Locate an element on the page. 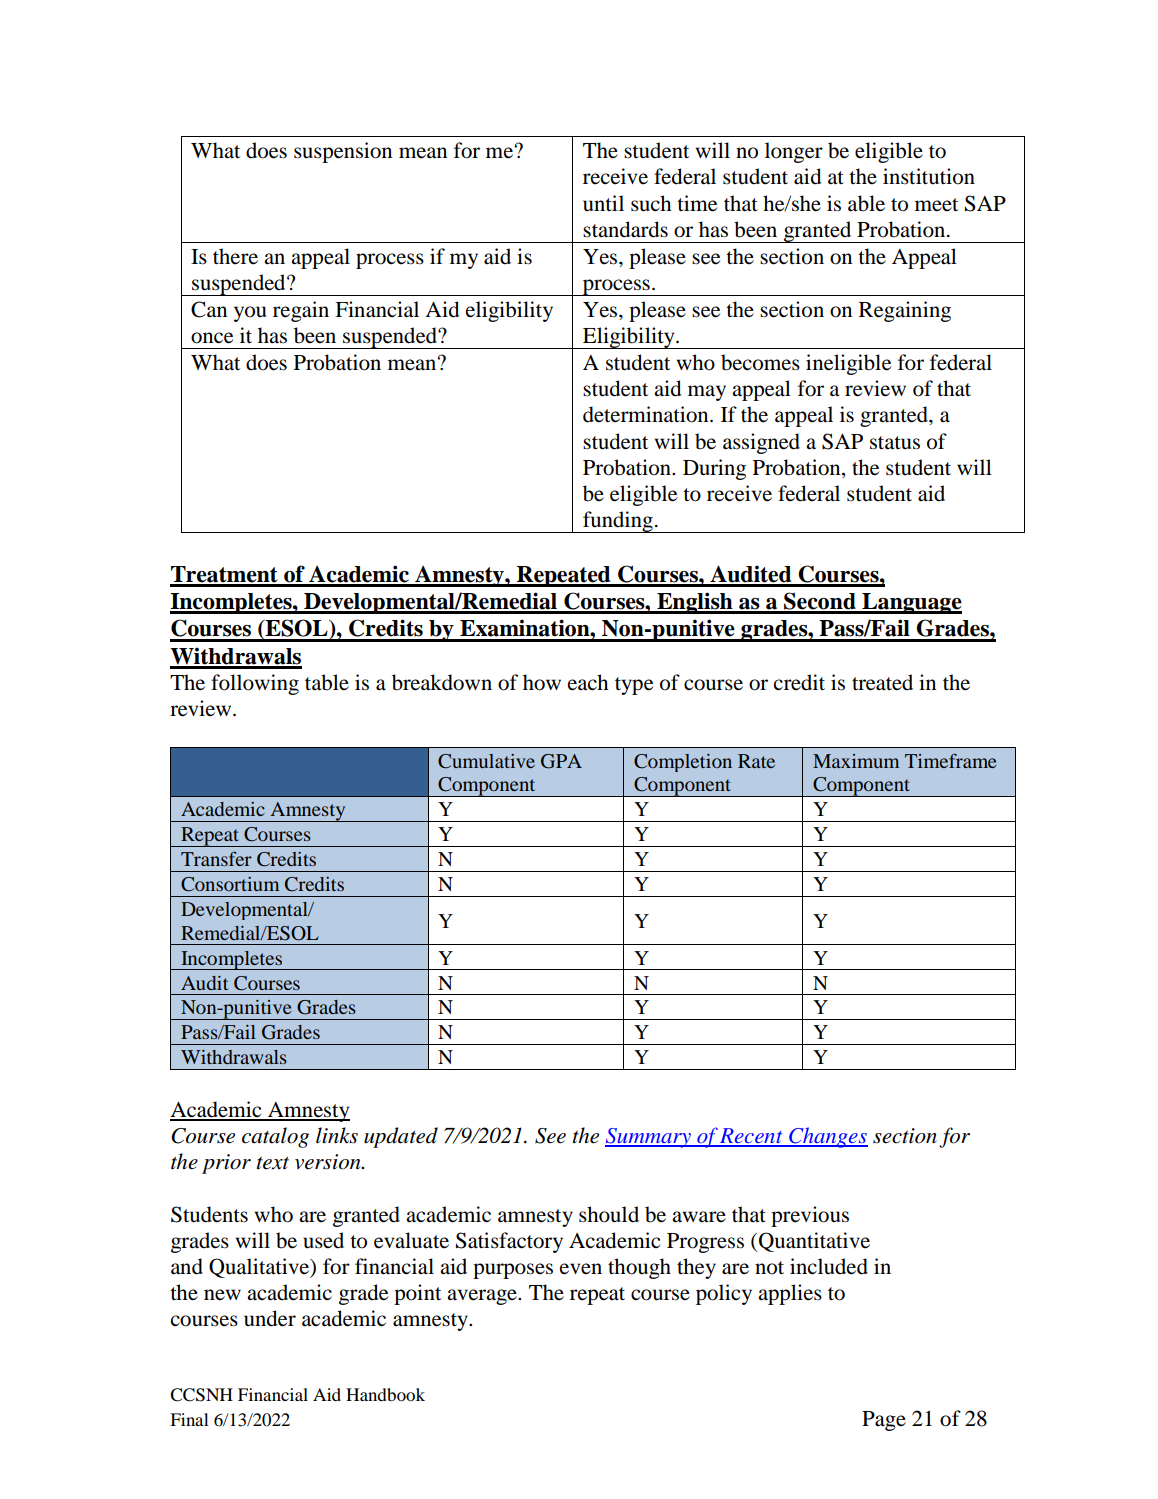 The width and height of the page is (1158, 1499). funding is located at coordinates (618, 522).
